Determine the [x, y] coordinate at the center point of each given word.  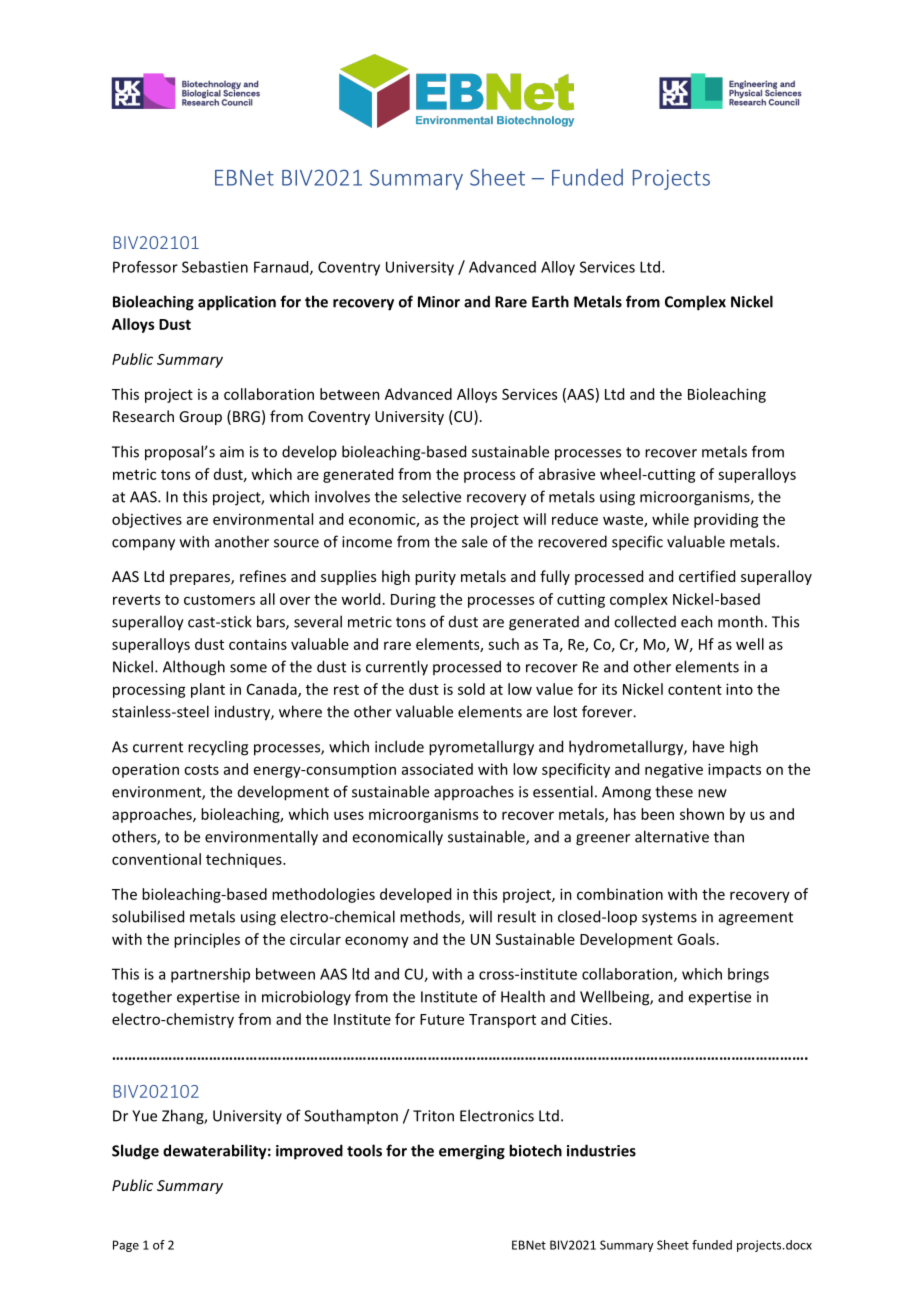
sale [475, 541]
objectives [147, 520]
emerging [472, 1152]
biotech [535, 1150]
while [670, 519]
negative [674, 770]
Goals [696, 939]
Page [126, 1246]
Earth [550, 301]
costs [201, 770]
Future [442, 1019]
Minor [439, 302]
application [237, 303]
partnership [210, 975]
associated [437, 769]
